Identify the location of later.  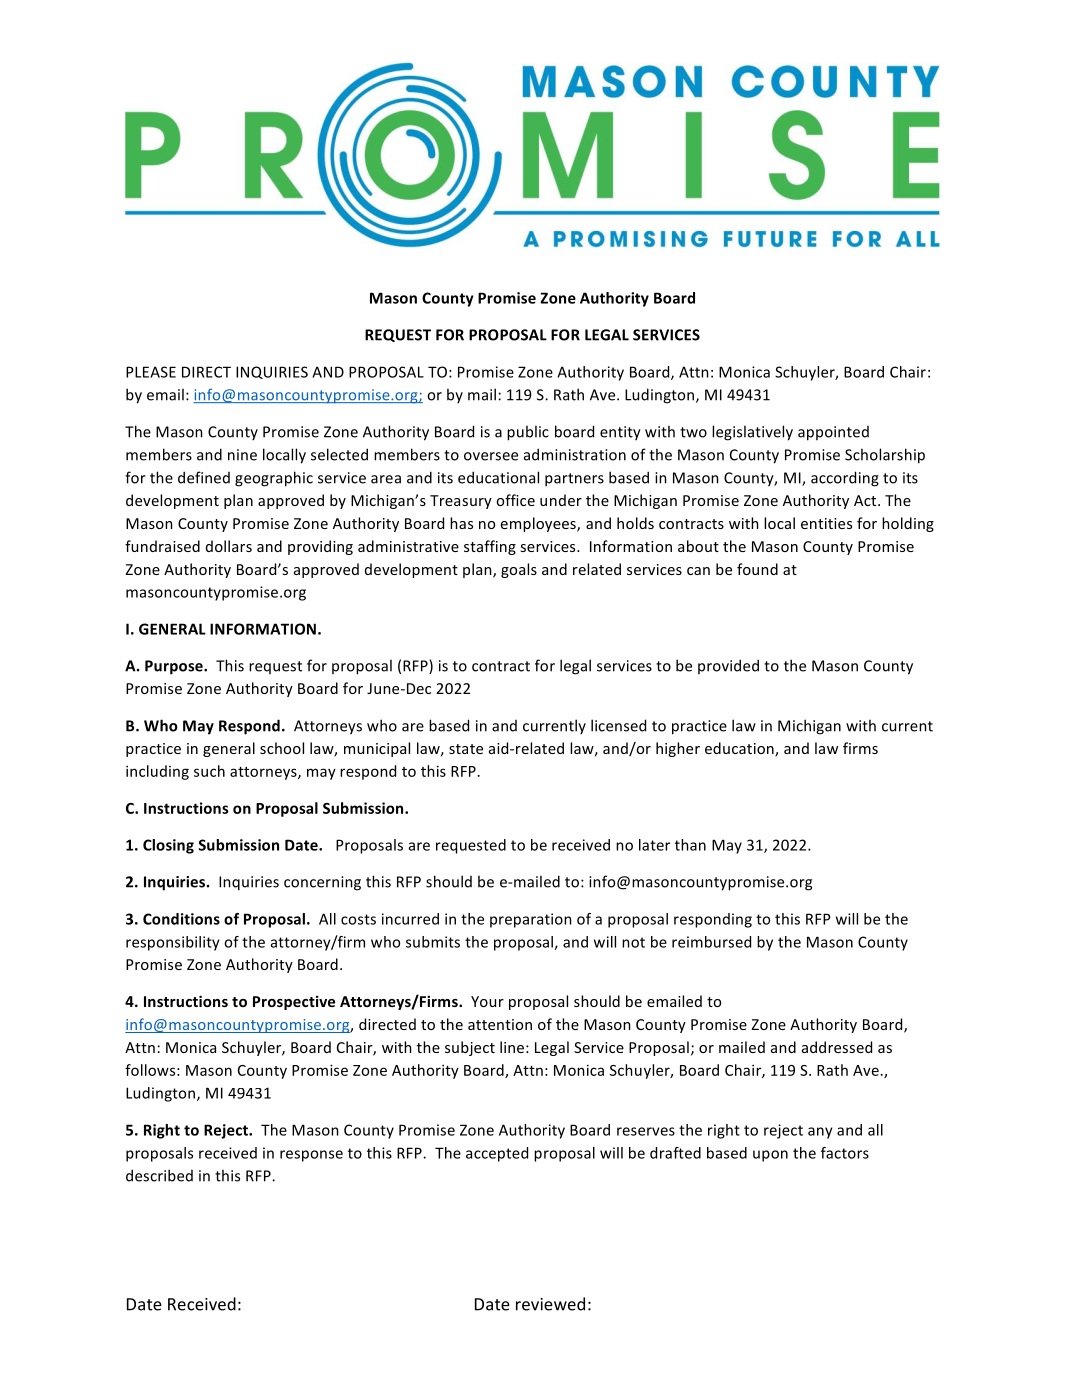
(654, 845).
